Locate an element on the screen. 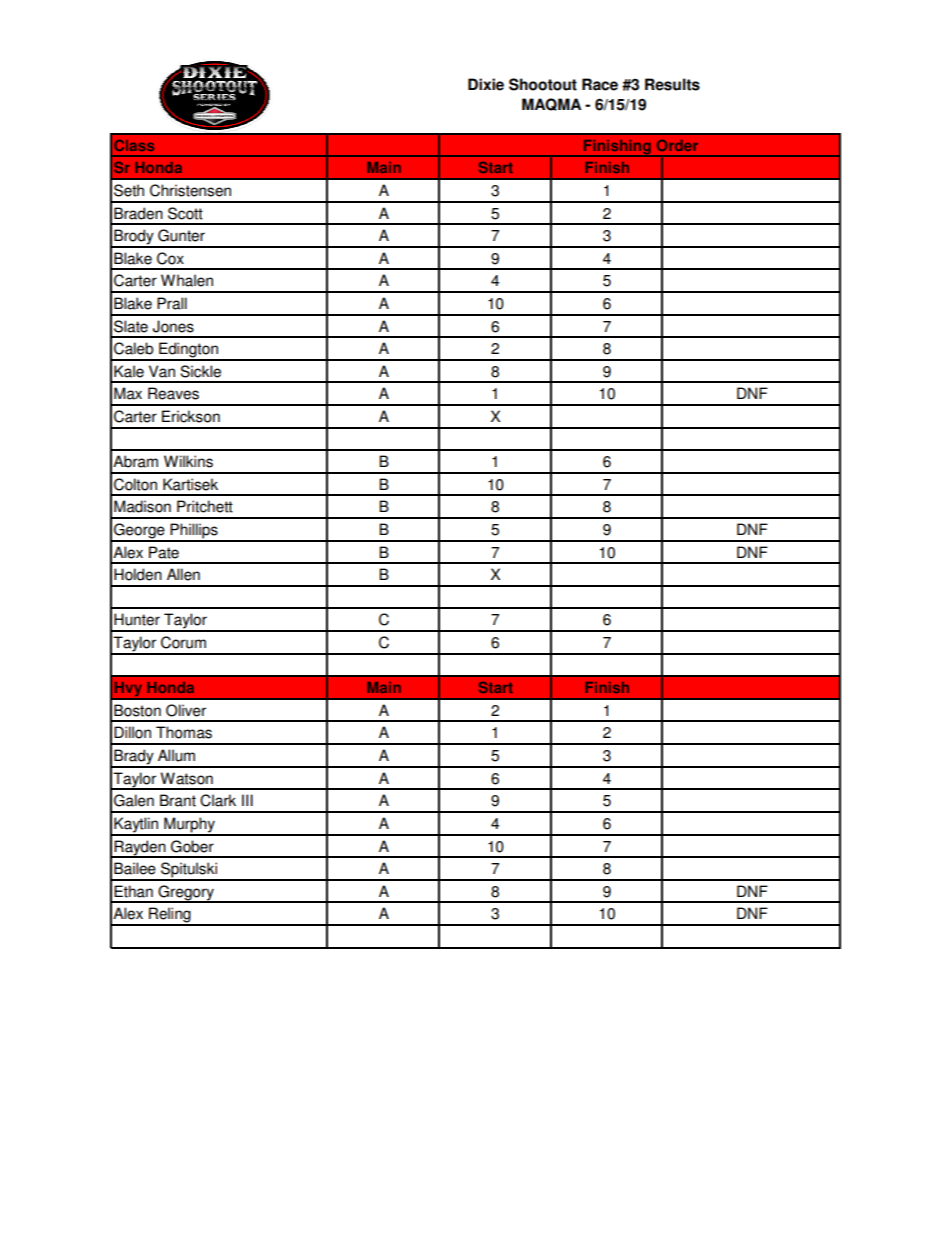 The height and width of the screenshot is (1233, 952). Gregory is located at coordinates (186, 894).
